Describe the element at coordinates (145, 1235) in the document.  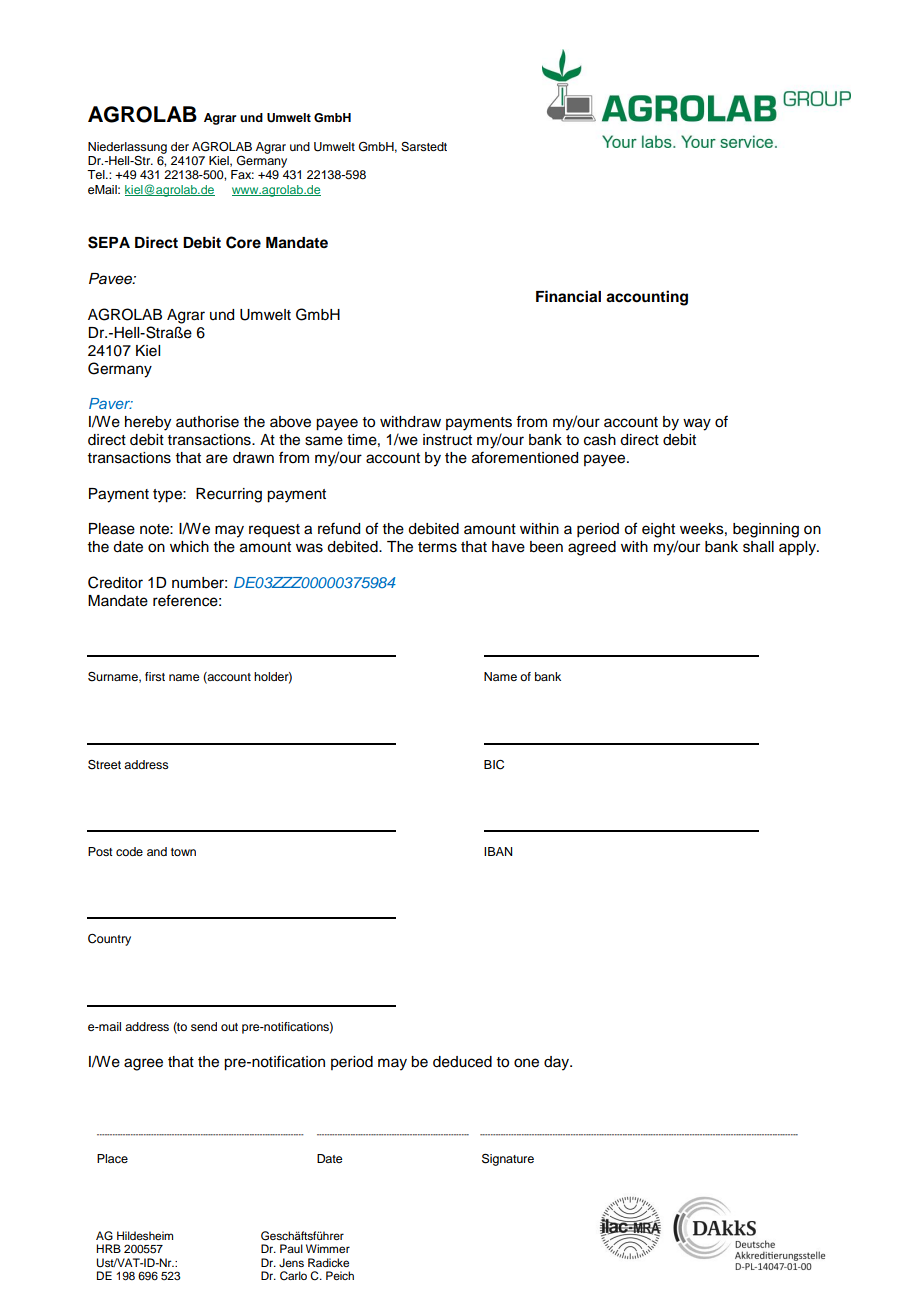
I see `Hildesheim` at that location.
